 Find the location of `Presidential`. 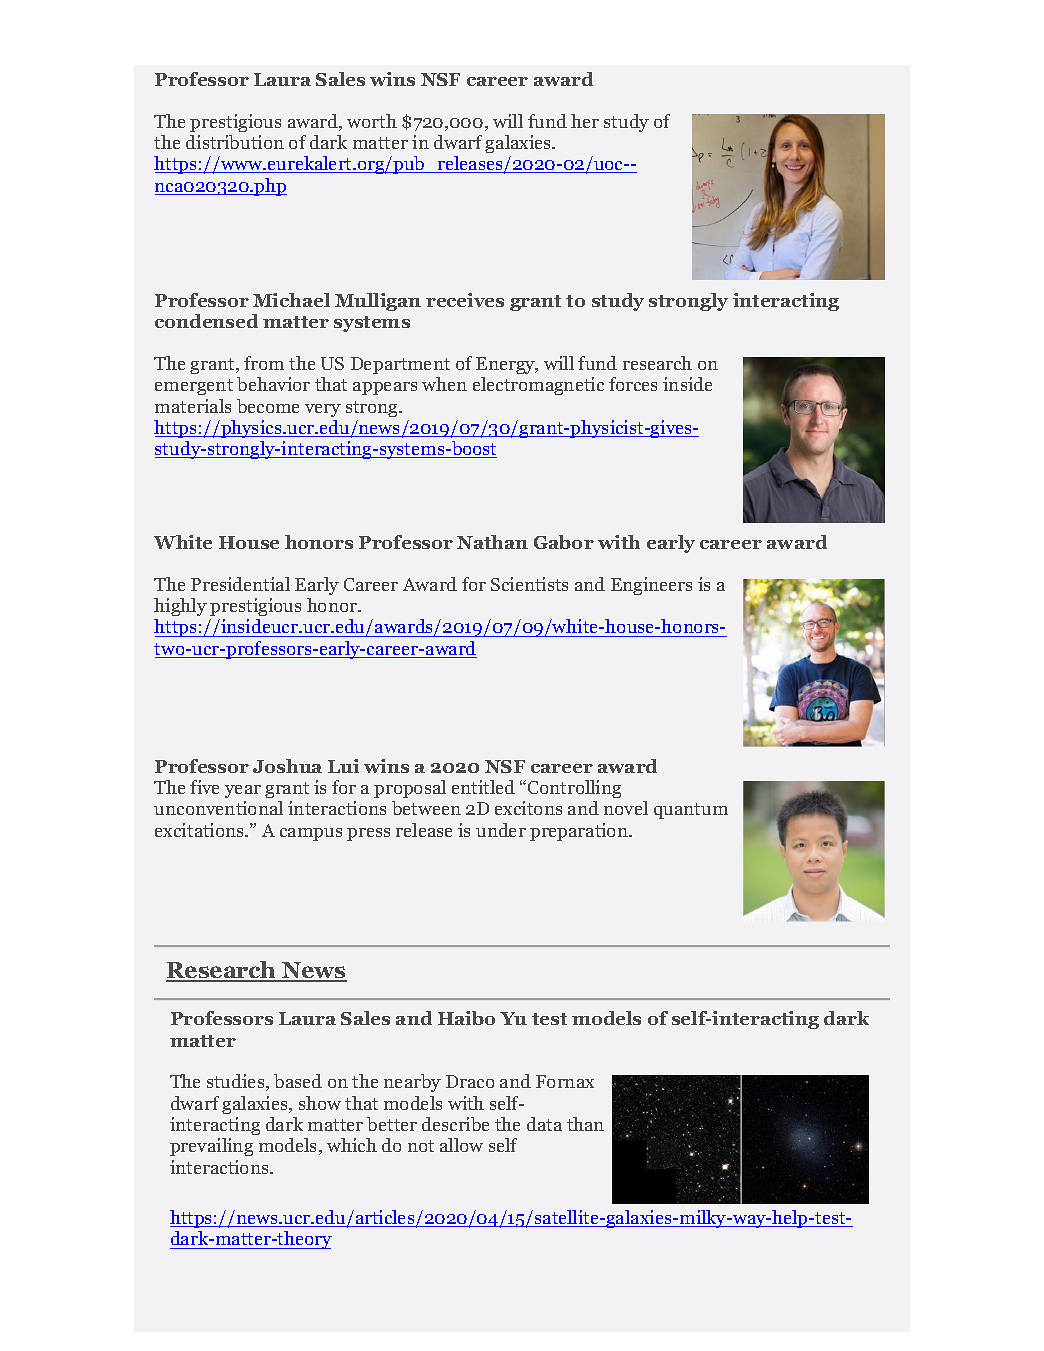

Presidential is located at coordinates (240, 584).
